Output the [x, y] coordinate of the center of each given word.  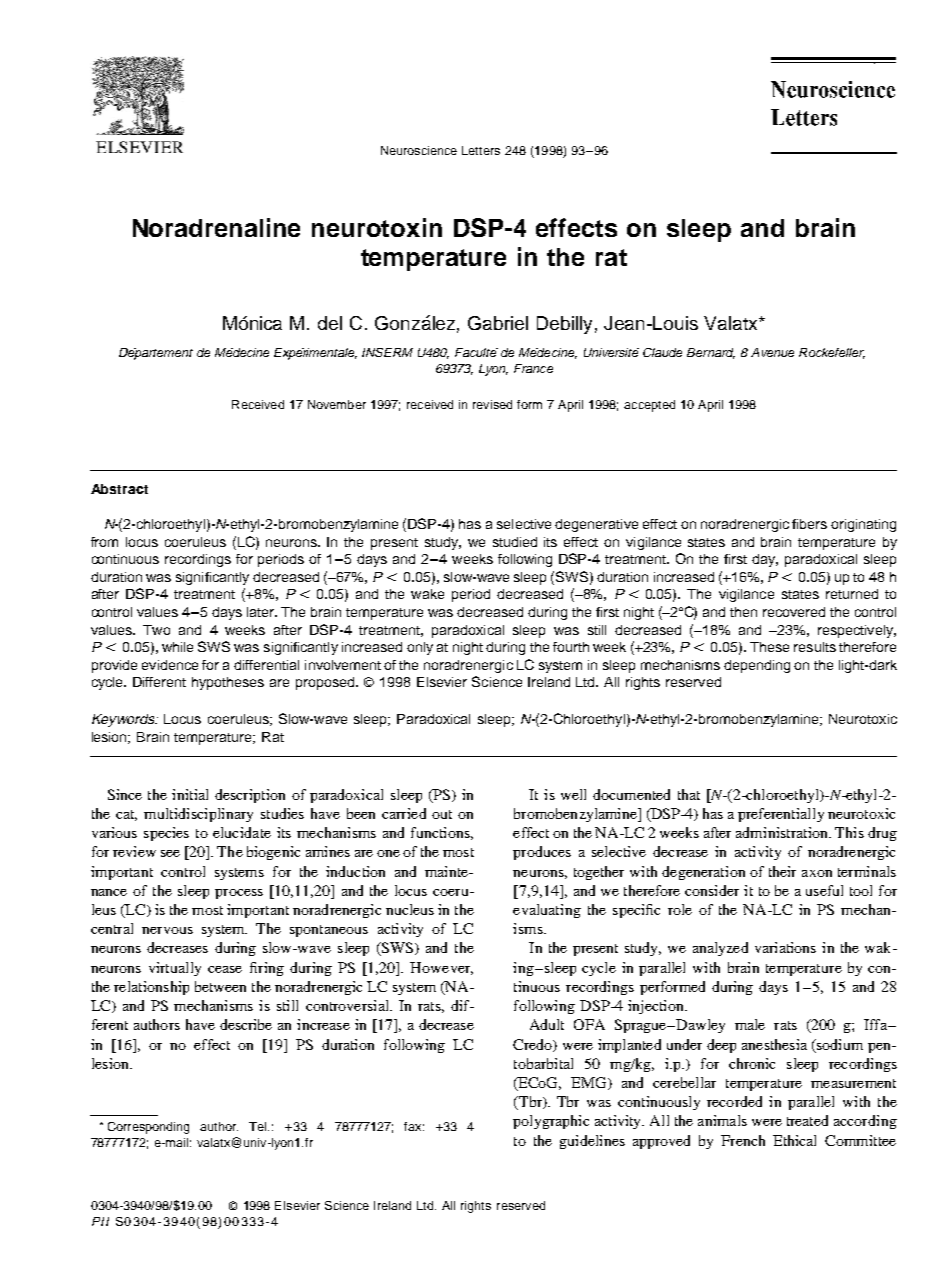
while [177, 647]
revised [492, 404]
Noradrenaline [216, 227]
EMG [590, 1083]
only [420, 648]
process [239, 894]
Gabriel [498, 323]
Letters [481, 150]
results [815, 647]
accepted [649, 406]
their [782, 871]
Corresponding [148, 1128]
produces [542, 853]
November [337, 404]
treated [807, 1120]
